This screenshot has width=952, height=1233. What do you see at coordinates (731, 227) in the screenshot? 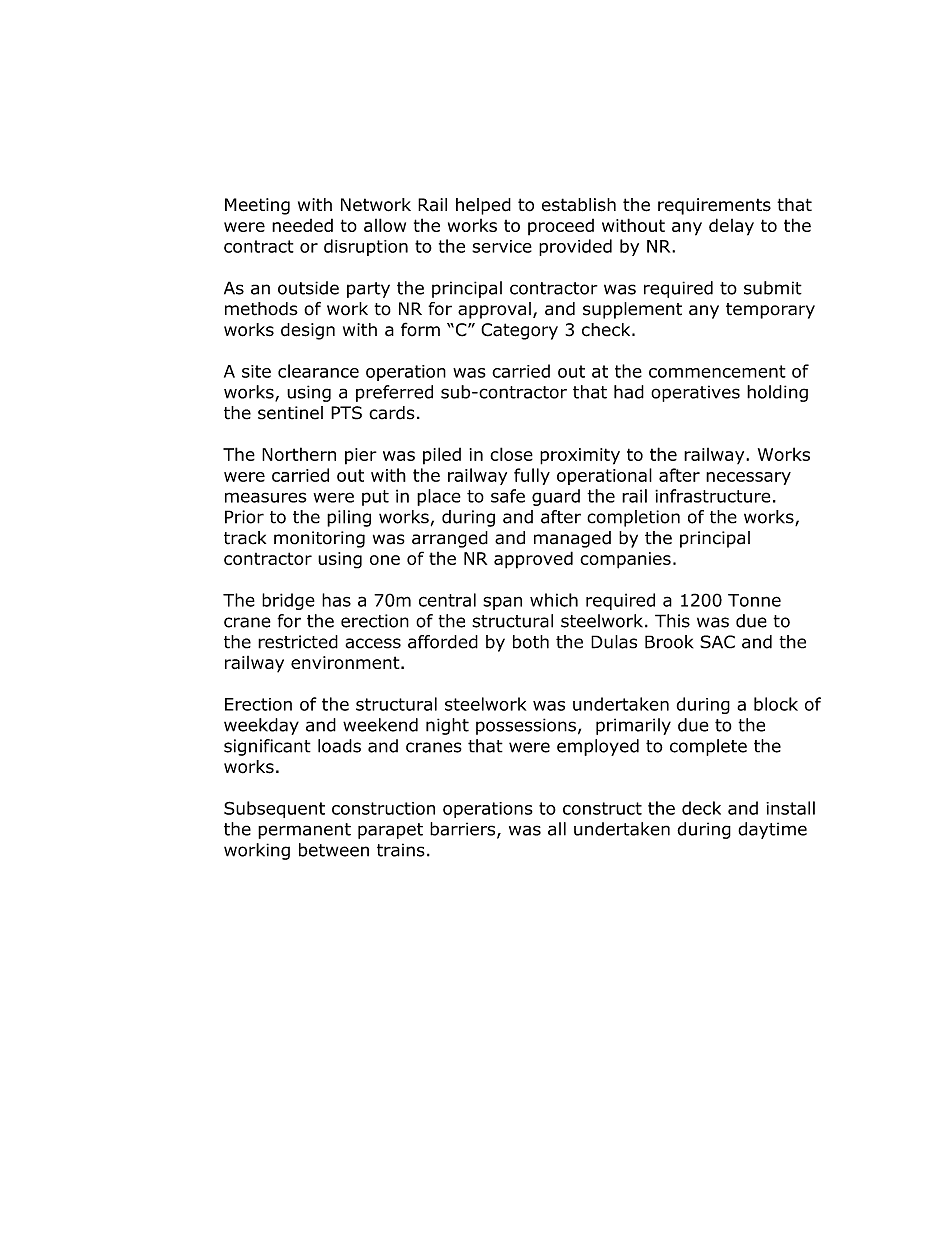
I see `delay` at bounding box center [731, 227].
